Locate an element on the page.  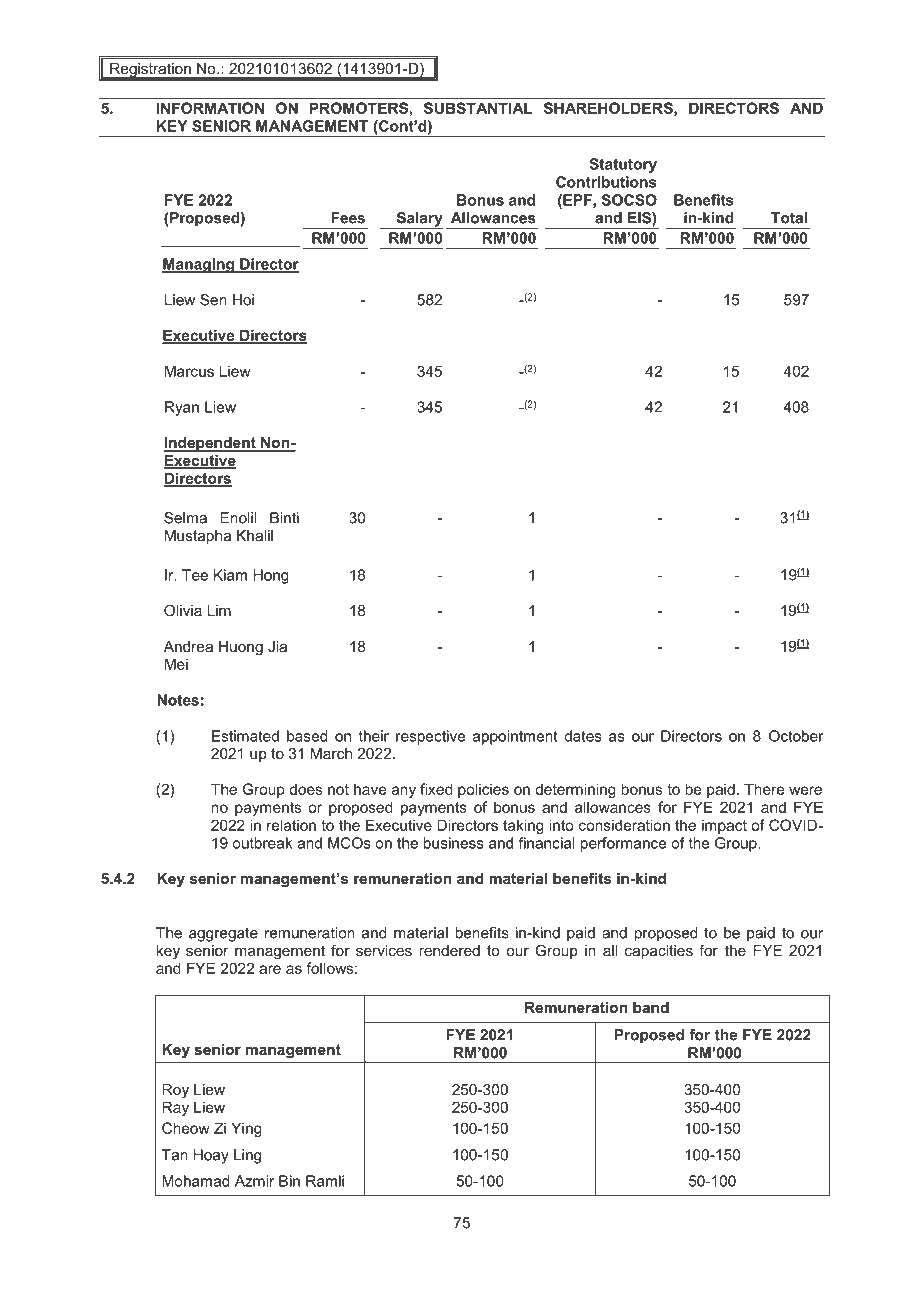
band is located at coordinates (651, 1007).
